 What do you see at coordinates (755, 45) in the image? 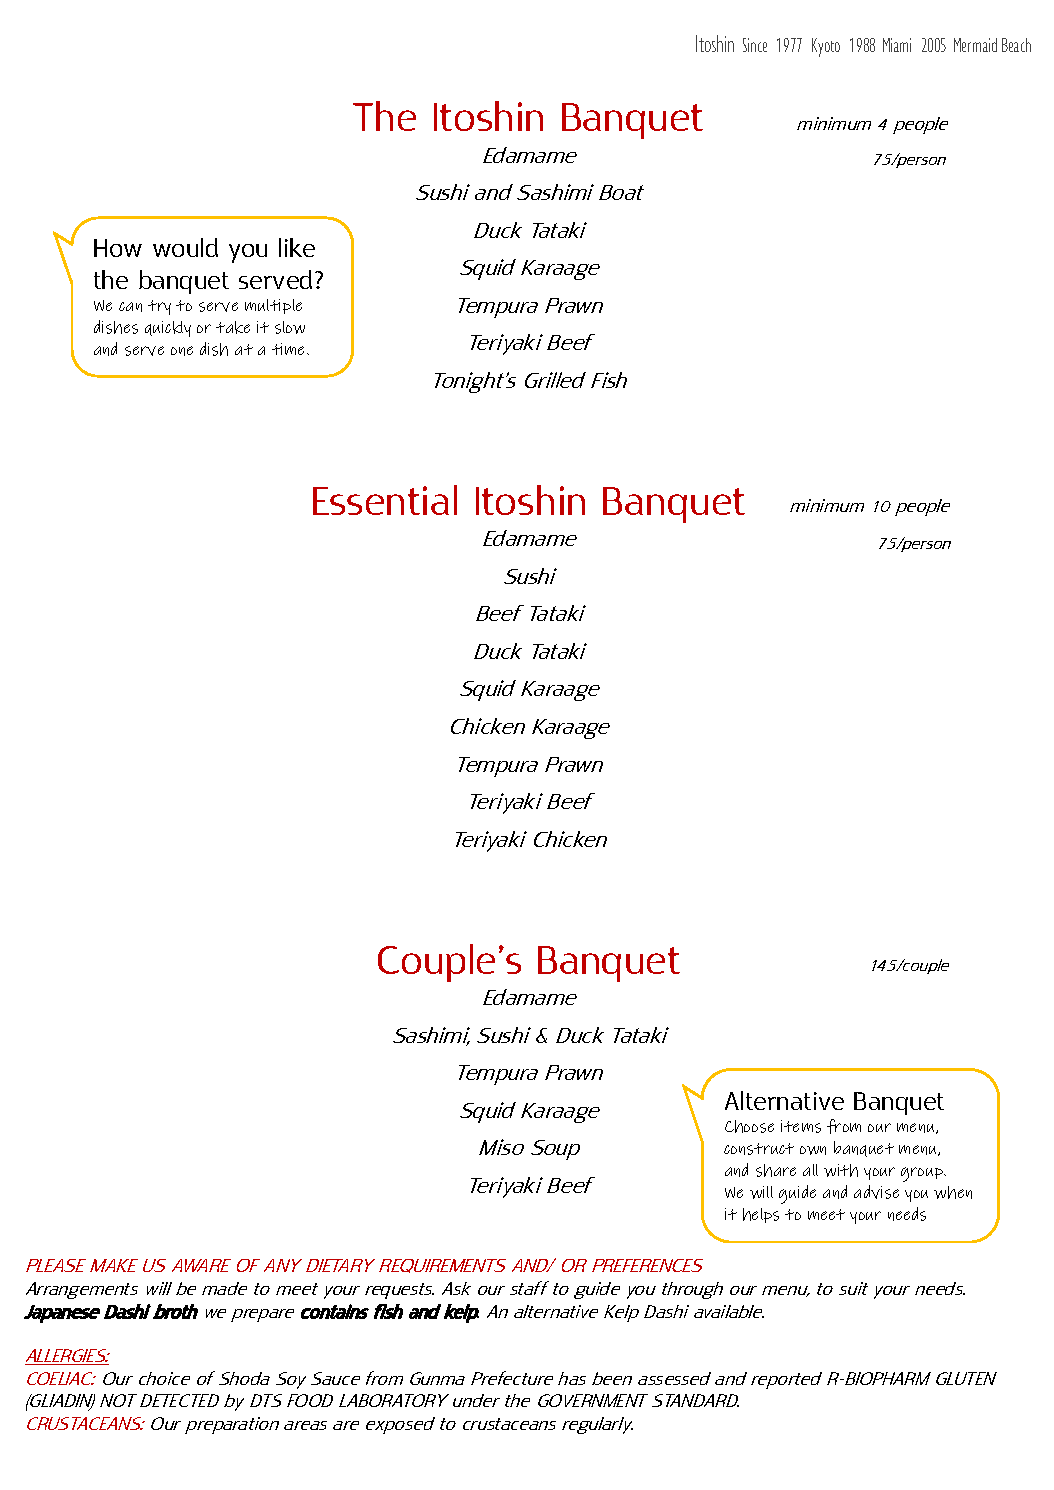
I see `Since` at bounding box center [755, 45].
